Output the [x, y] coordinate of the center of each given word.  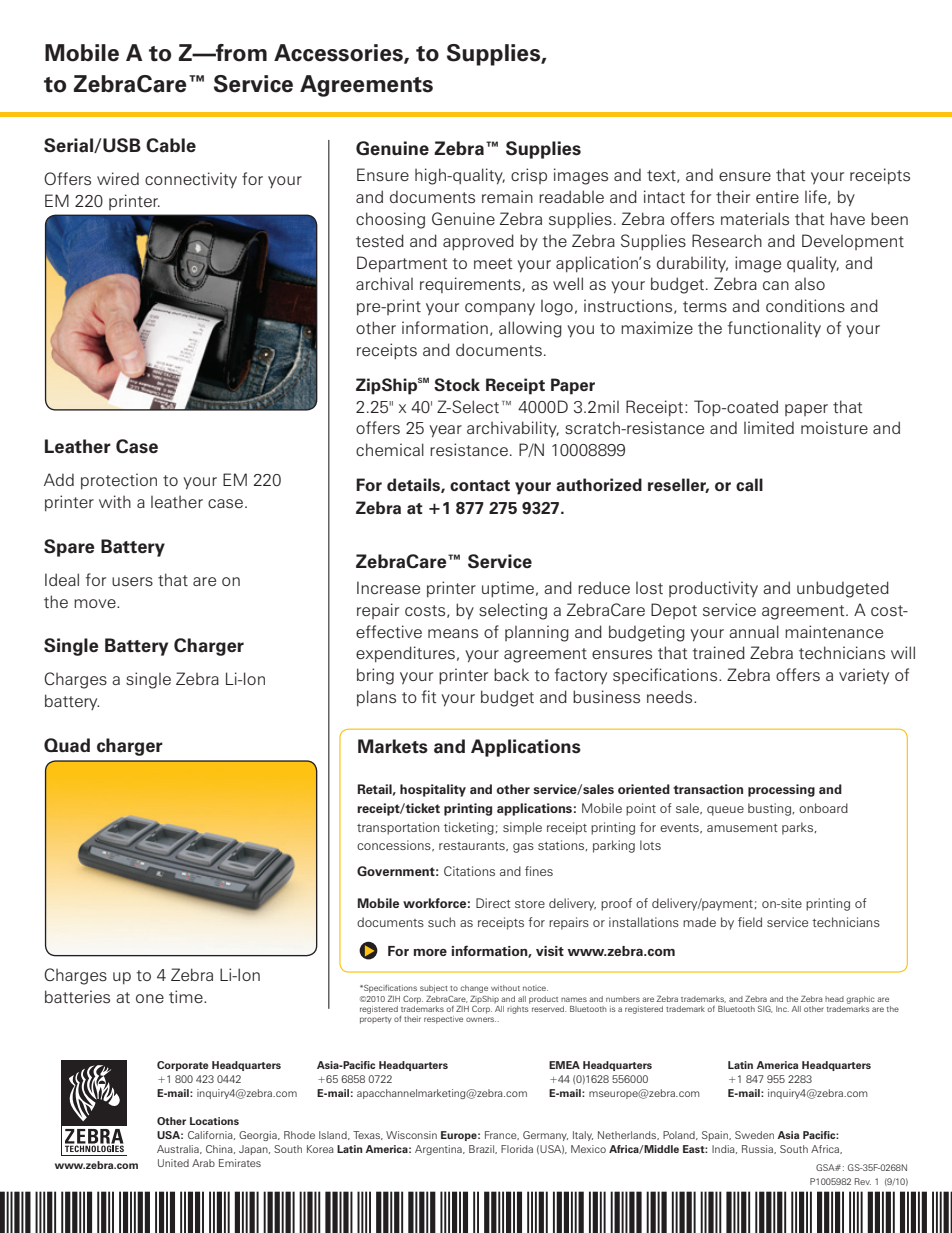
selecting [513, 611]
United [173, 1163]
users [132, 582]
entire [777, 196]
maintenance [834, 631]
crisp [529, 176]
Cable [171, 145]
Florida [517, 1149]
